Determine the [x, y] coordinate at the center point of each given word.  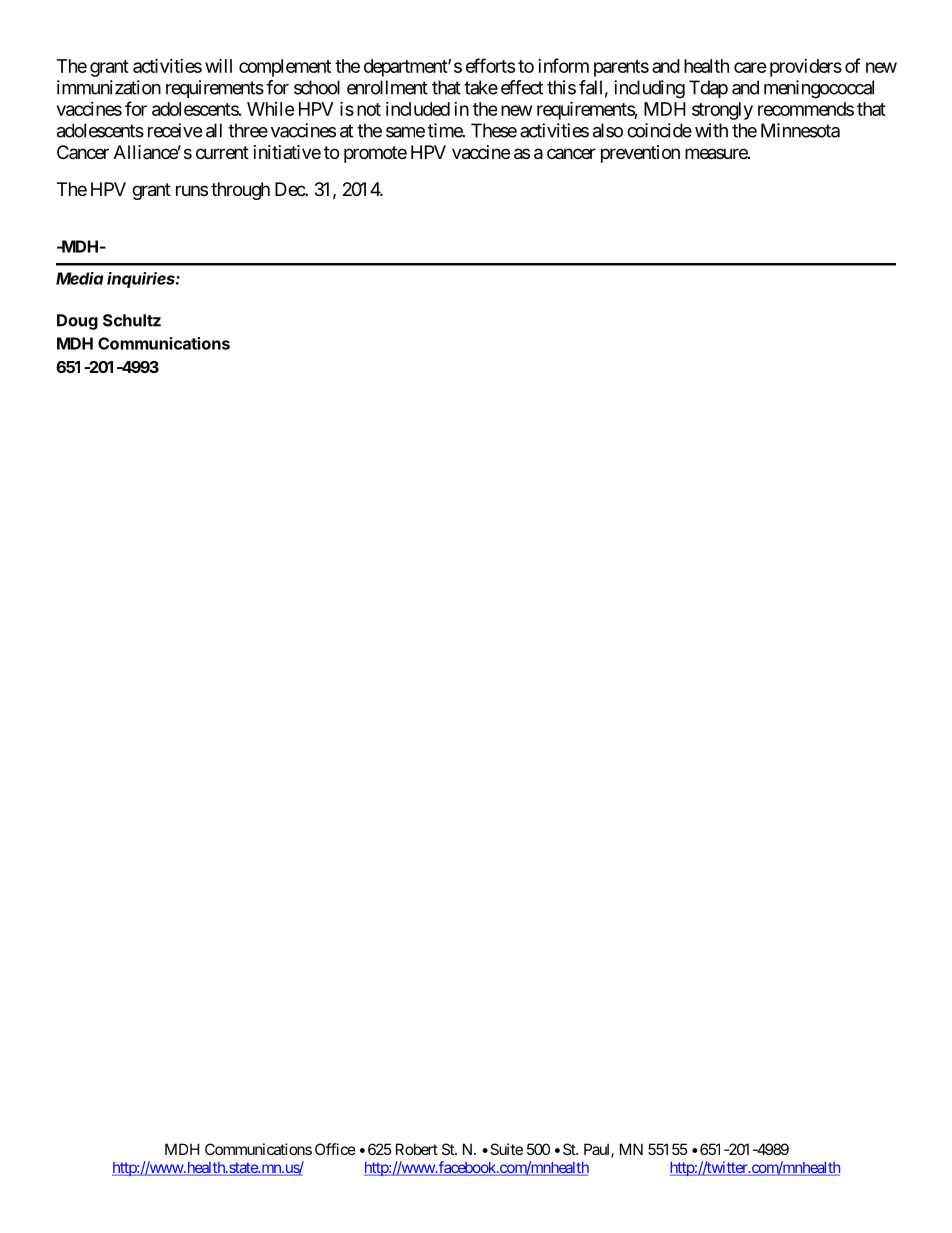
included [418, 109]
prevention [640, 154]
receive [175, 130]
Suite [506, 1149]
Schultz [132, 320]
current [222, 152]
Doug [77, 322]
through [240, 191]
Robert [417, 1149]
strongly [722, 111]
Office [335, 1149]
